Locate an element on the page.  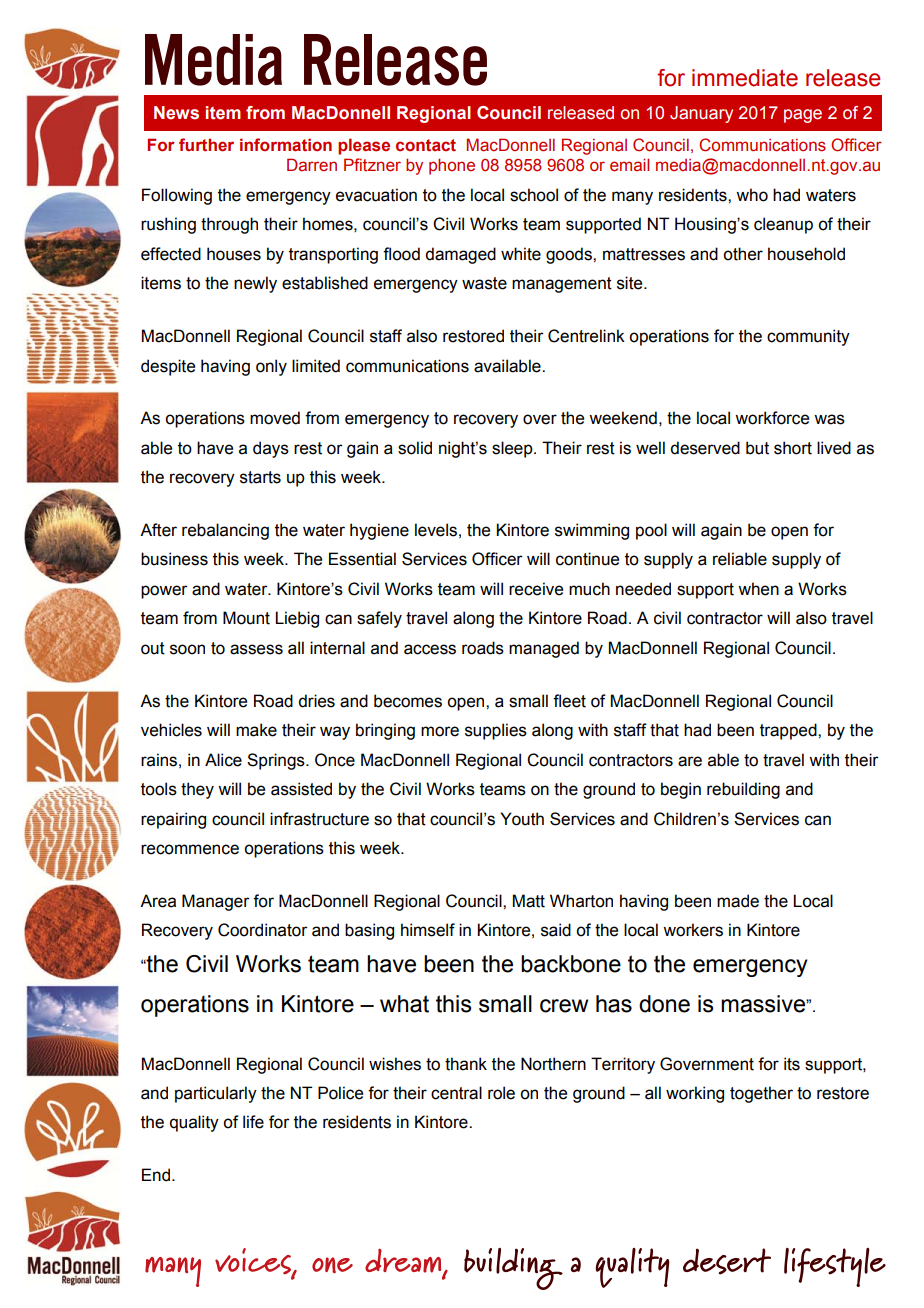
role is located at coordinates (501, 1093).
